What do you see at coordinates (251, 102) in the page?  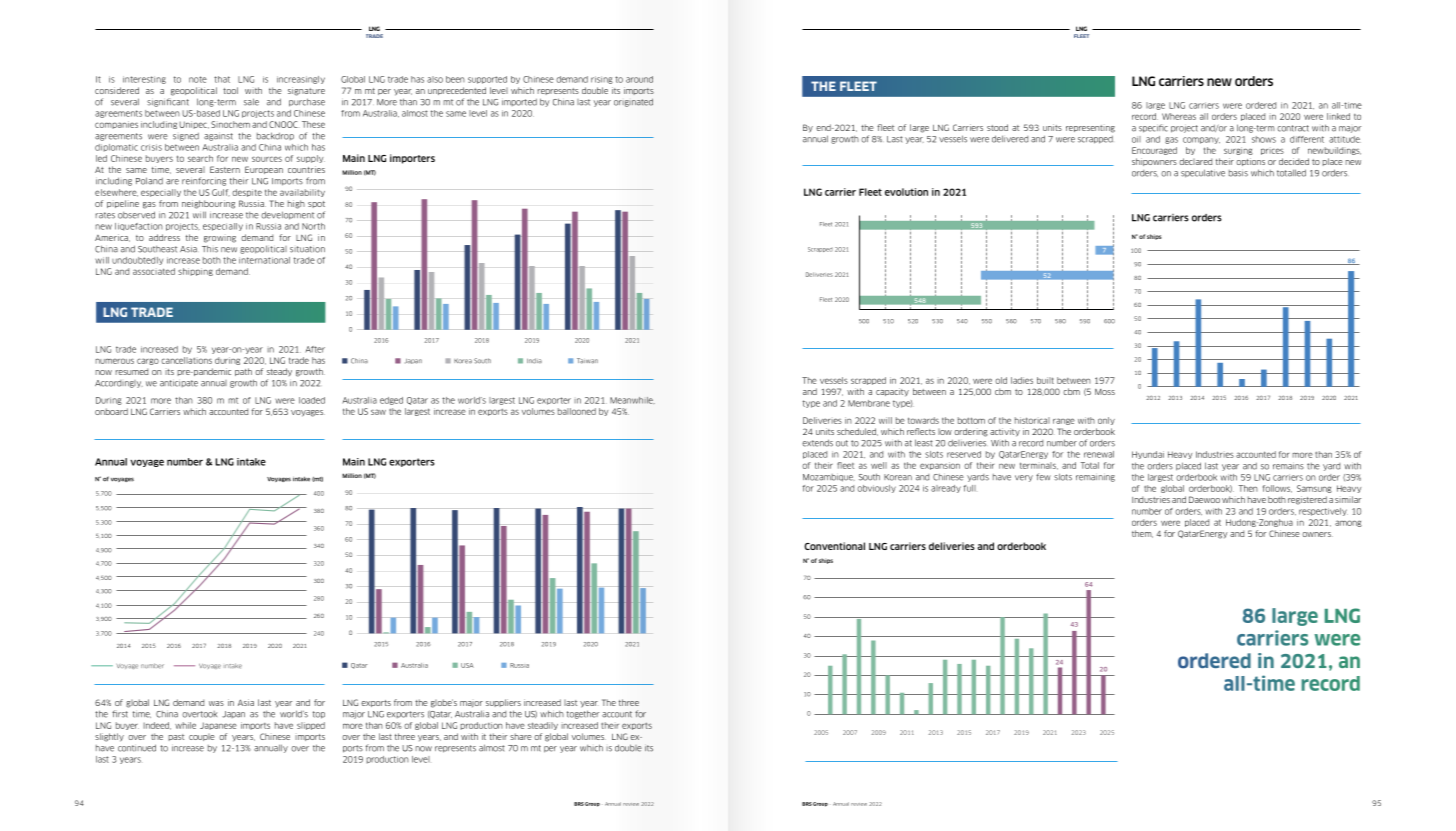 I see `sale` at bounding box center [251, 102].
